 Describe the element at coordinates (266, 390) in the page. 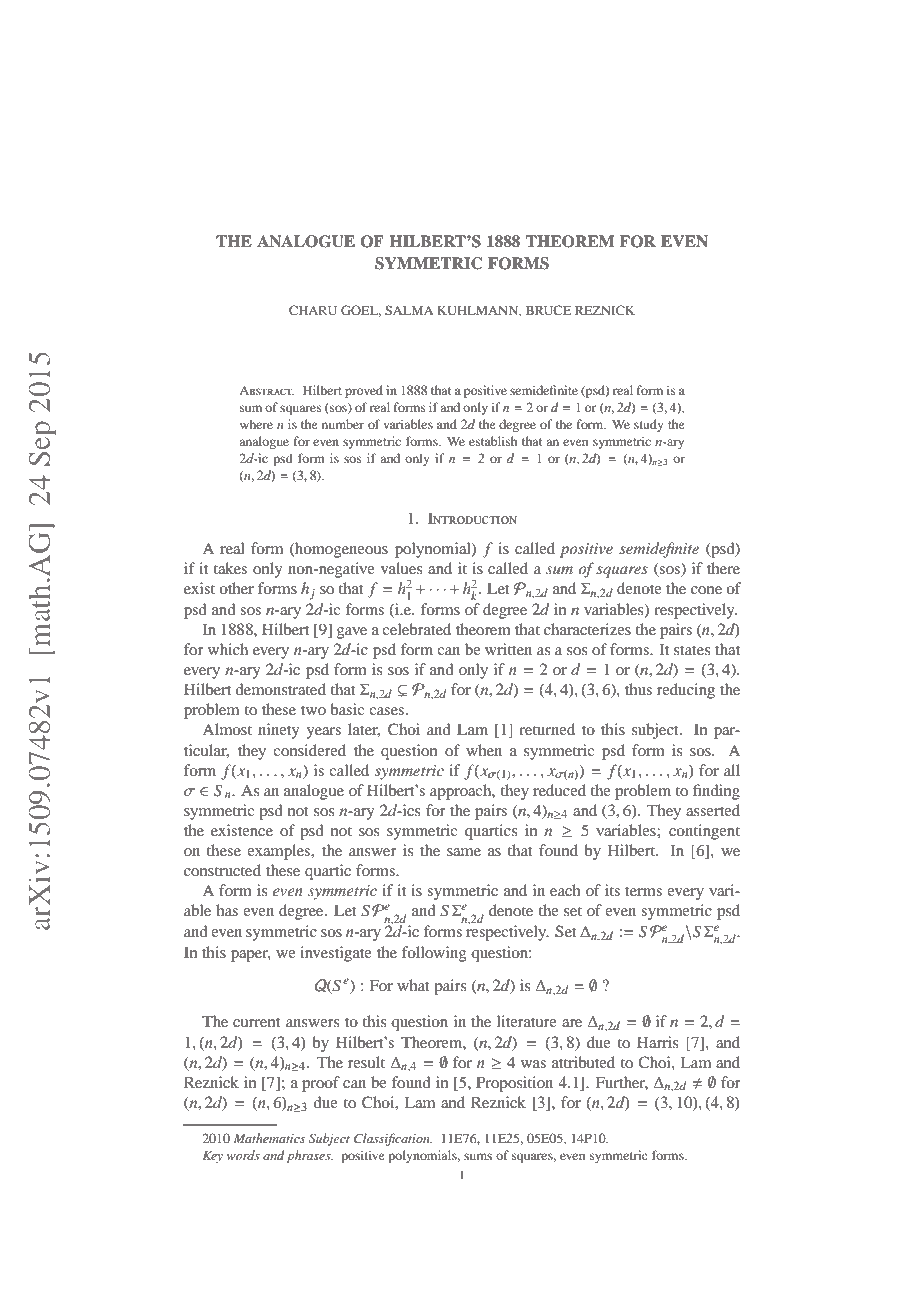

I see `Abstract` at that location.
